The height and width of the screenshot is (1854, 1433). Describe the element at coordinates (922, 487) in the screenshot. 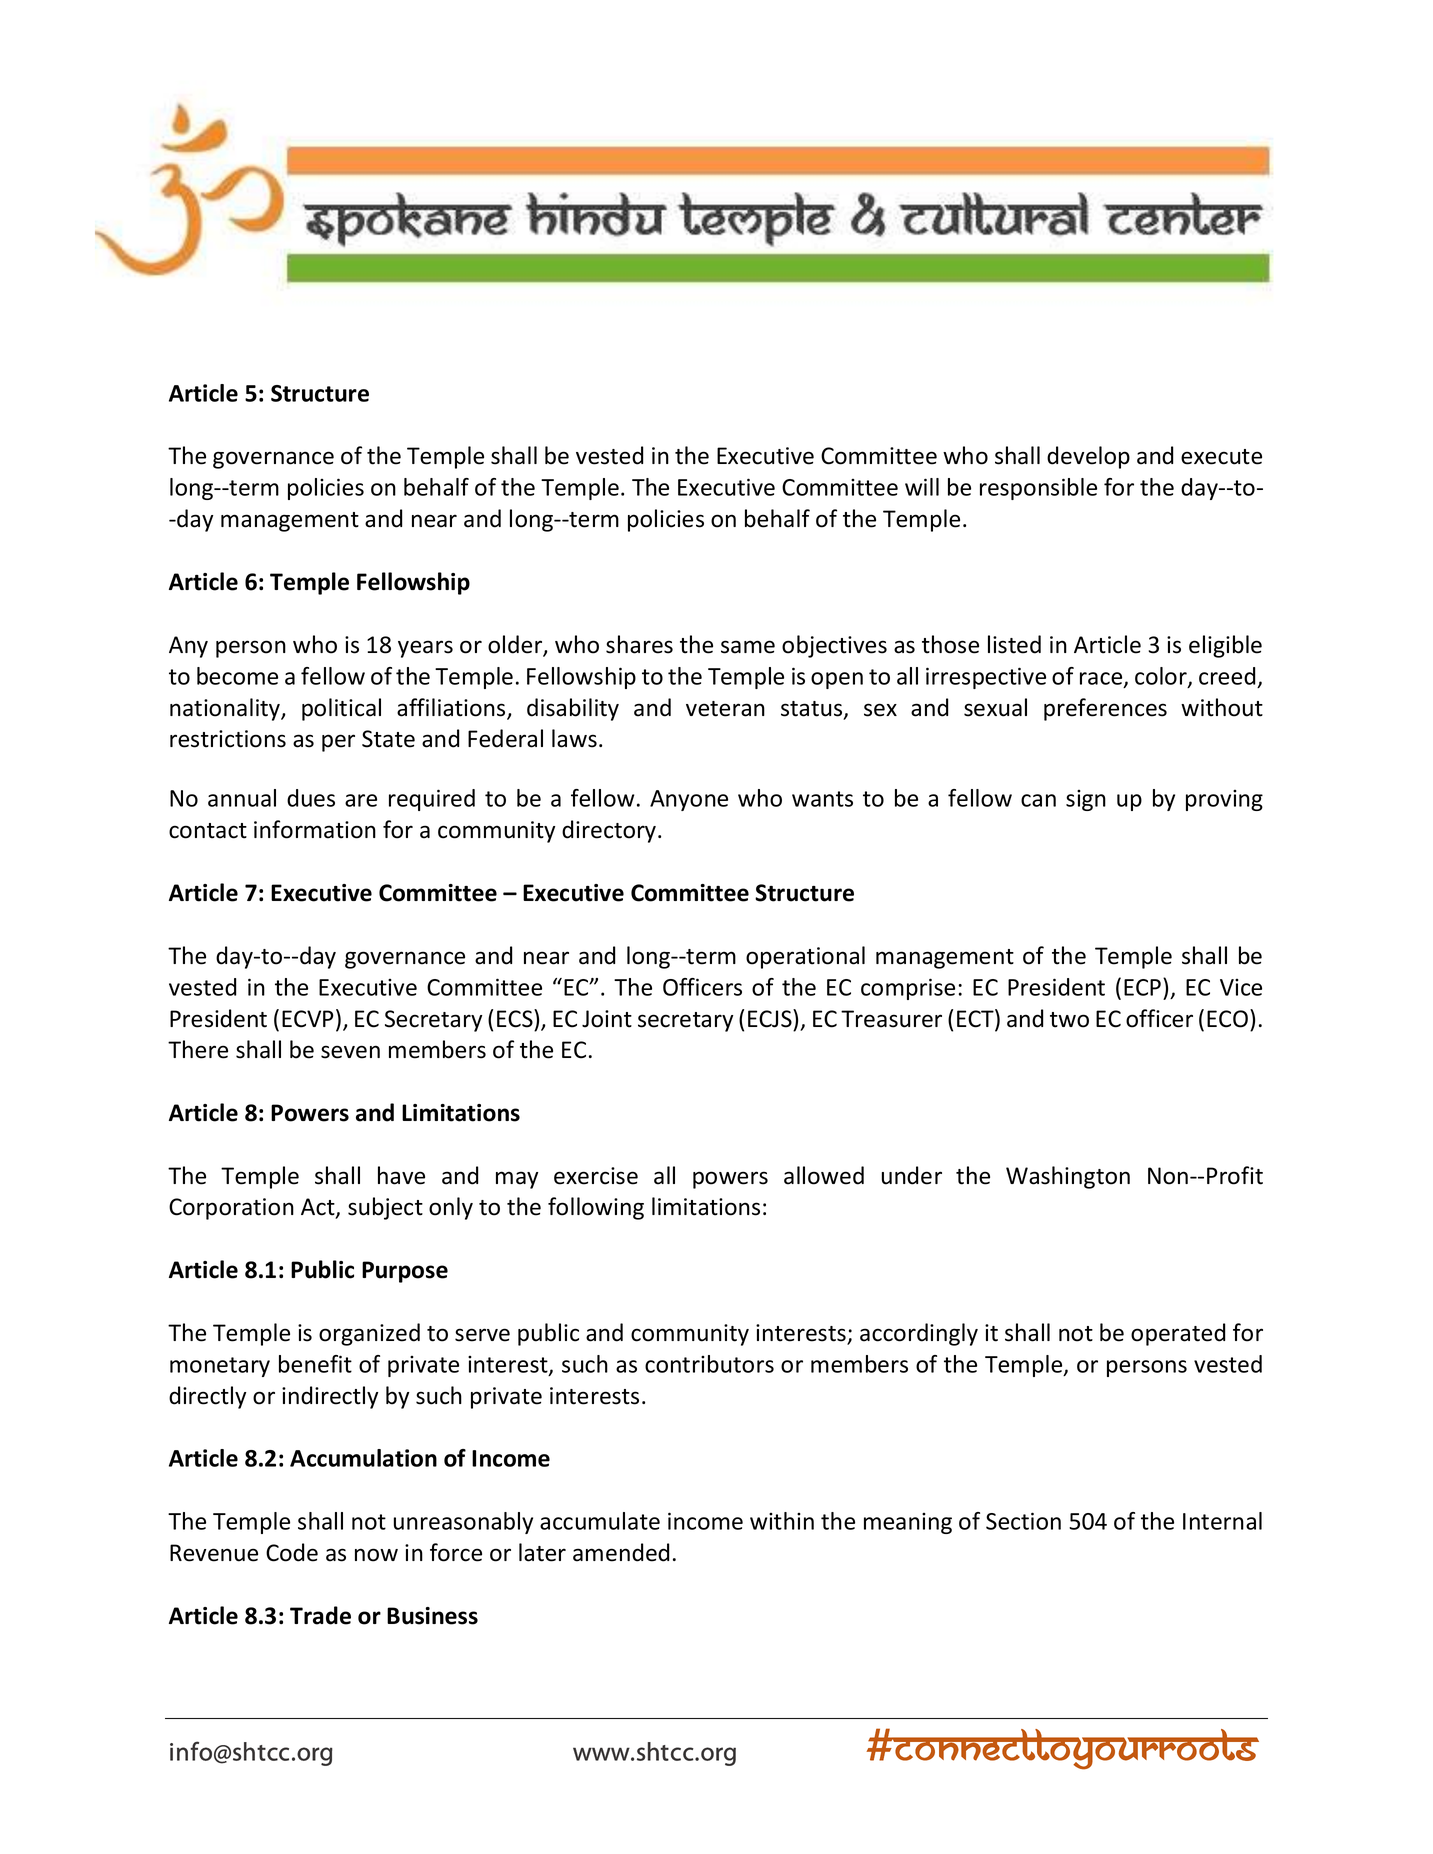

I see `will` at that location.
